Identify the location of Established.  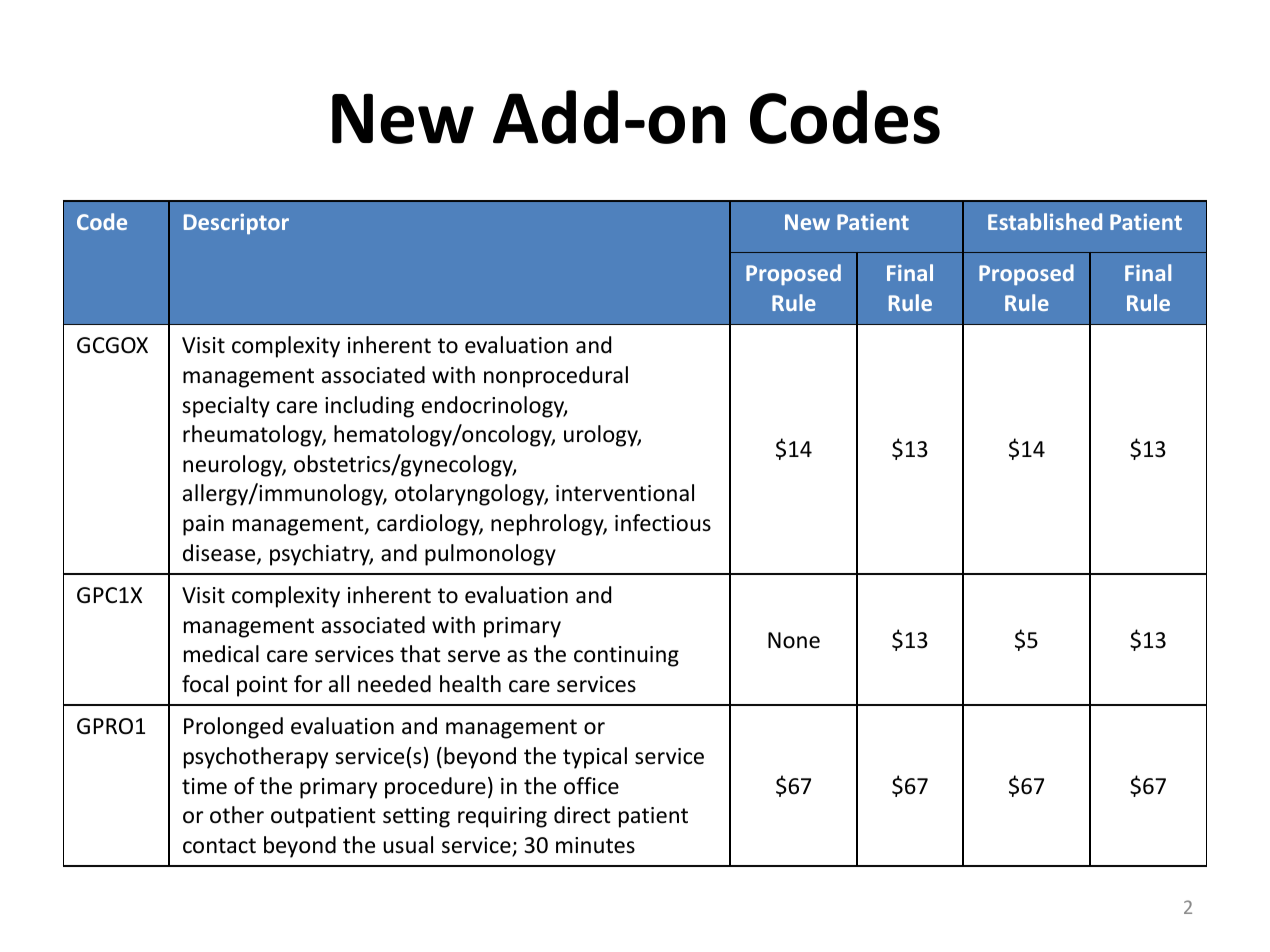
(1045, 221).
